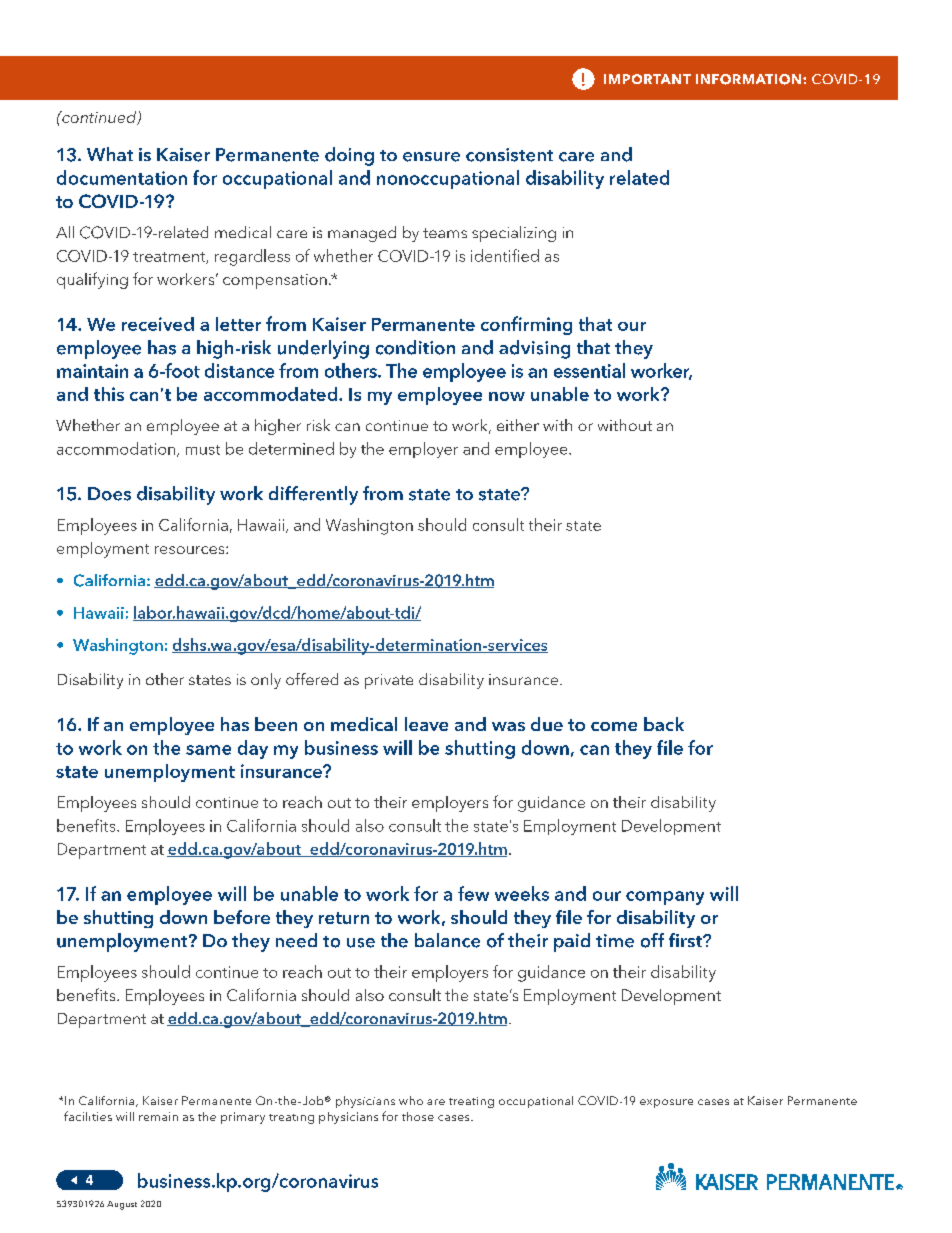 This document has width=952, height=1233. What do you see at coordinates (122, 1205) in the document?
I see `August` at bounding box center [122, 1205].
